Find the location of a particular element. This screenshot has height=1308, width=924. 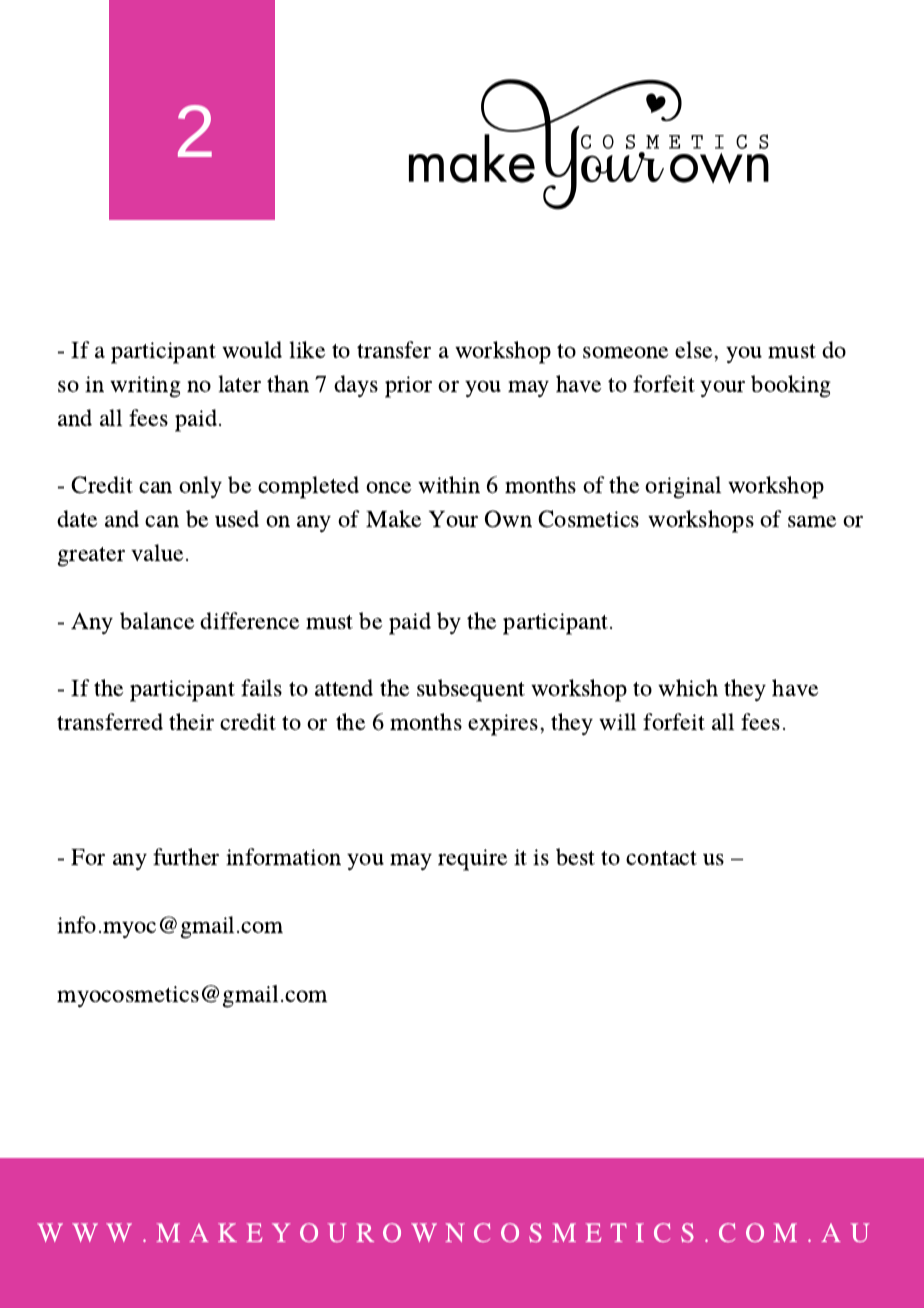

difference is located at coordinates (249, 620).
